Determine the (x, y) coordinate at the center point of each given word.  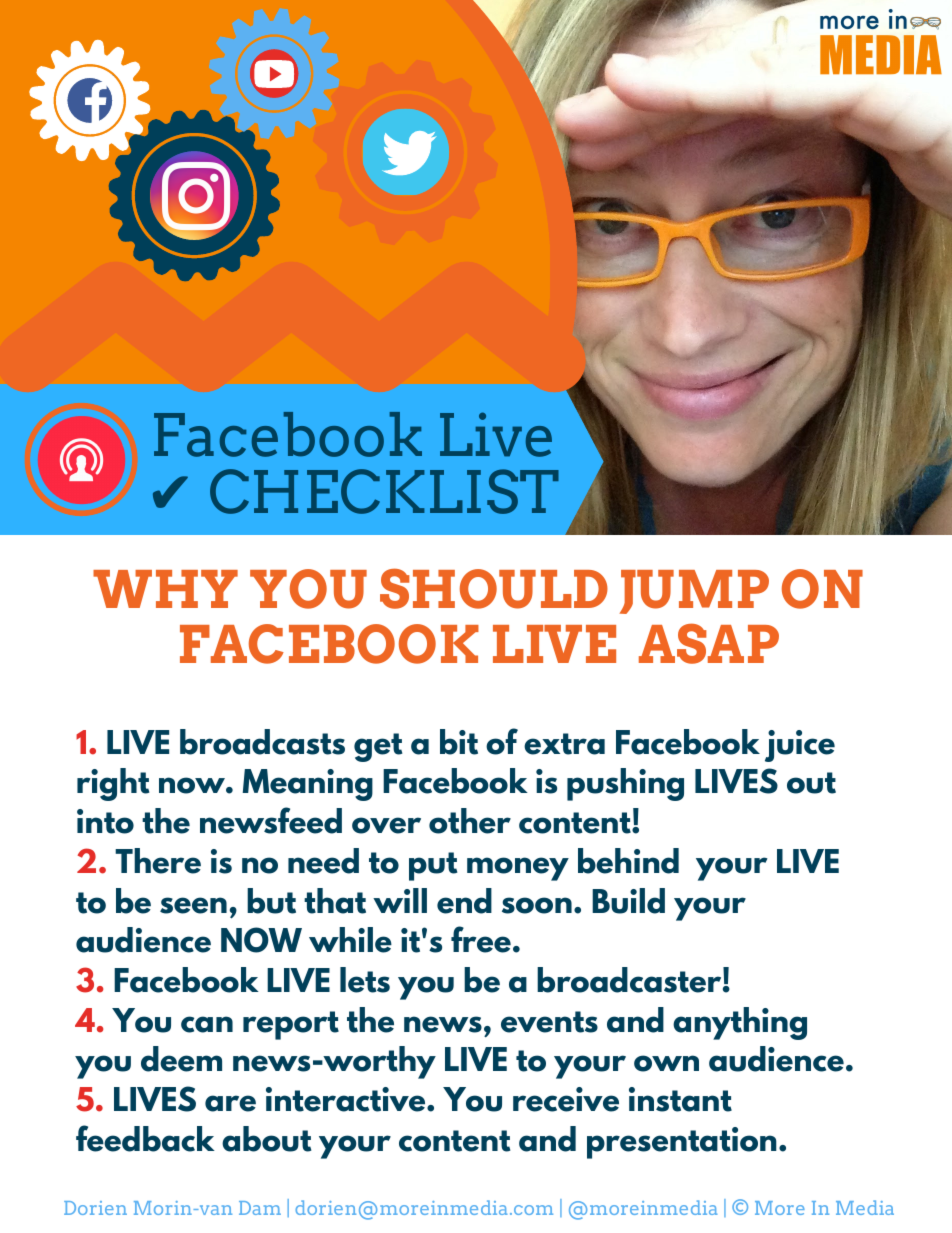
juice (800, 746)
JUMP (694, 592)
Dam (260, 1208)
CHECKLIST (384, 491)
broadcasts (262, 742)
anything (740, 1023)
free (481, 939)
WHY (165, 589)
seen (193, 905)
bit (459, 742)
